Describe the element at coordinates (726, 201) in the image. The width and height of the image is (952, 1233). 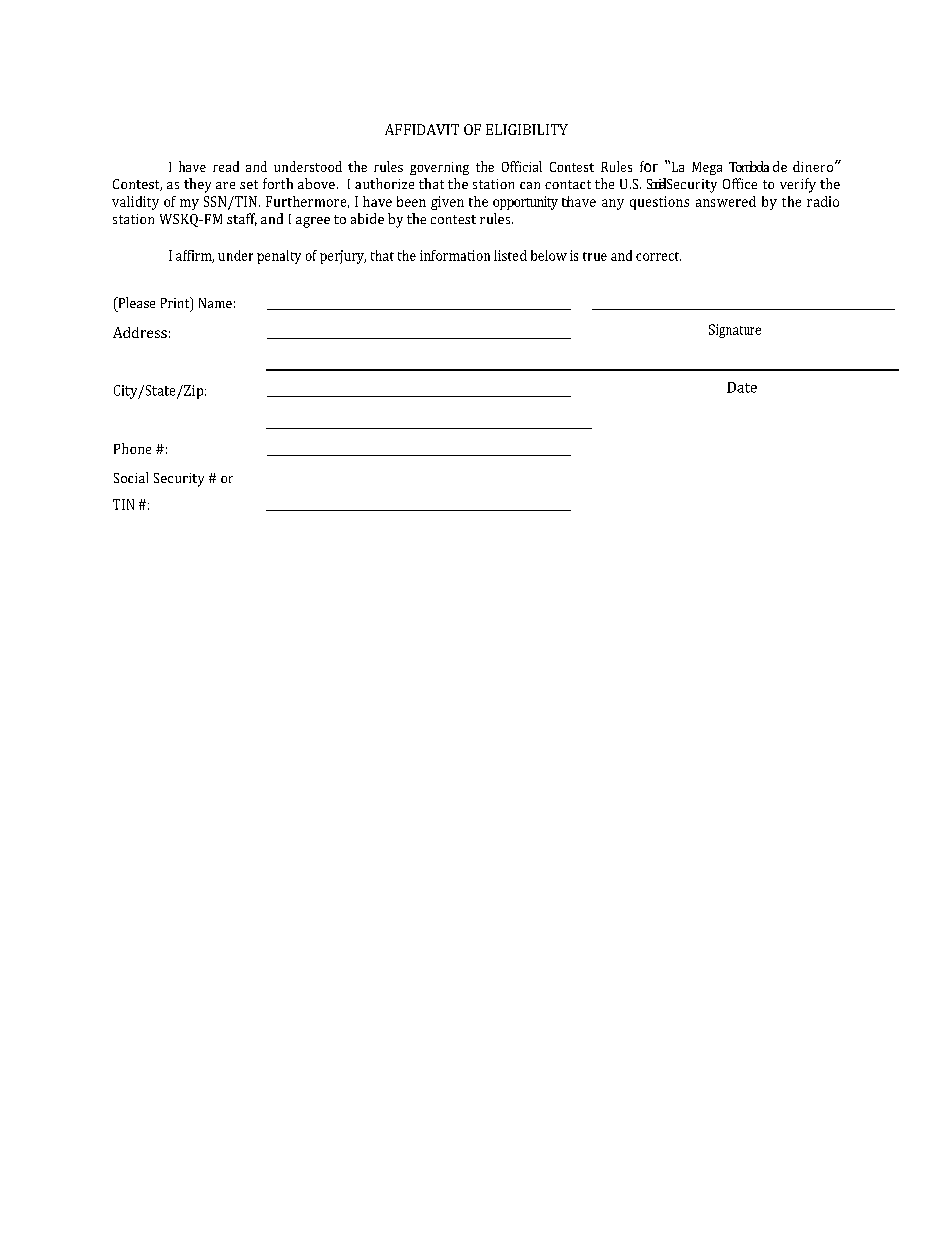
I see `answered` at that location.
